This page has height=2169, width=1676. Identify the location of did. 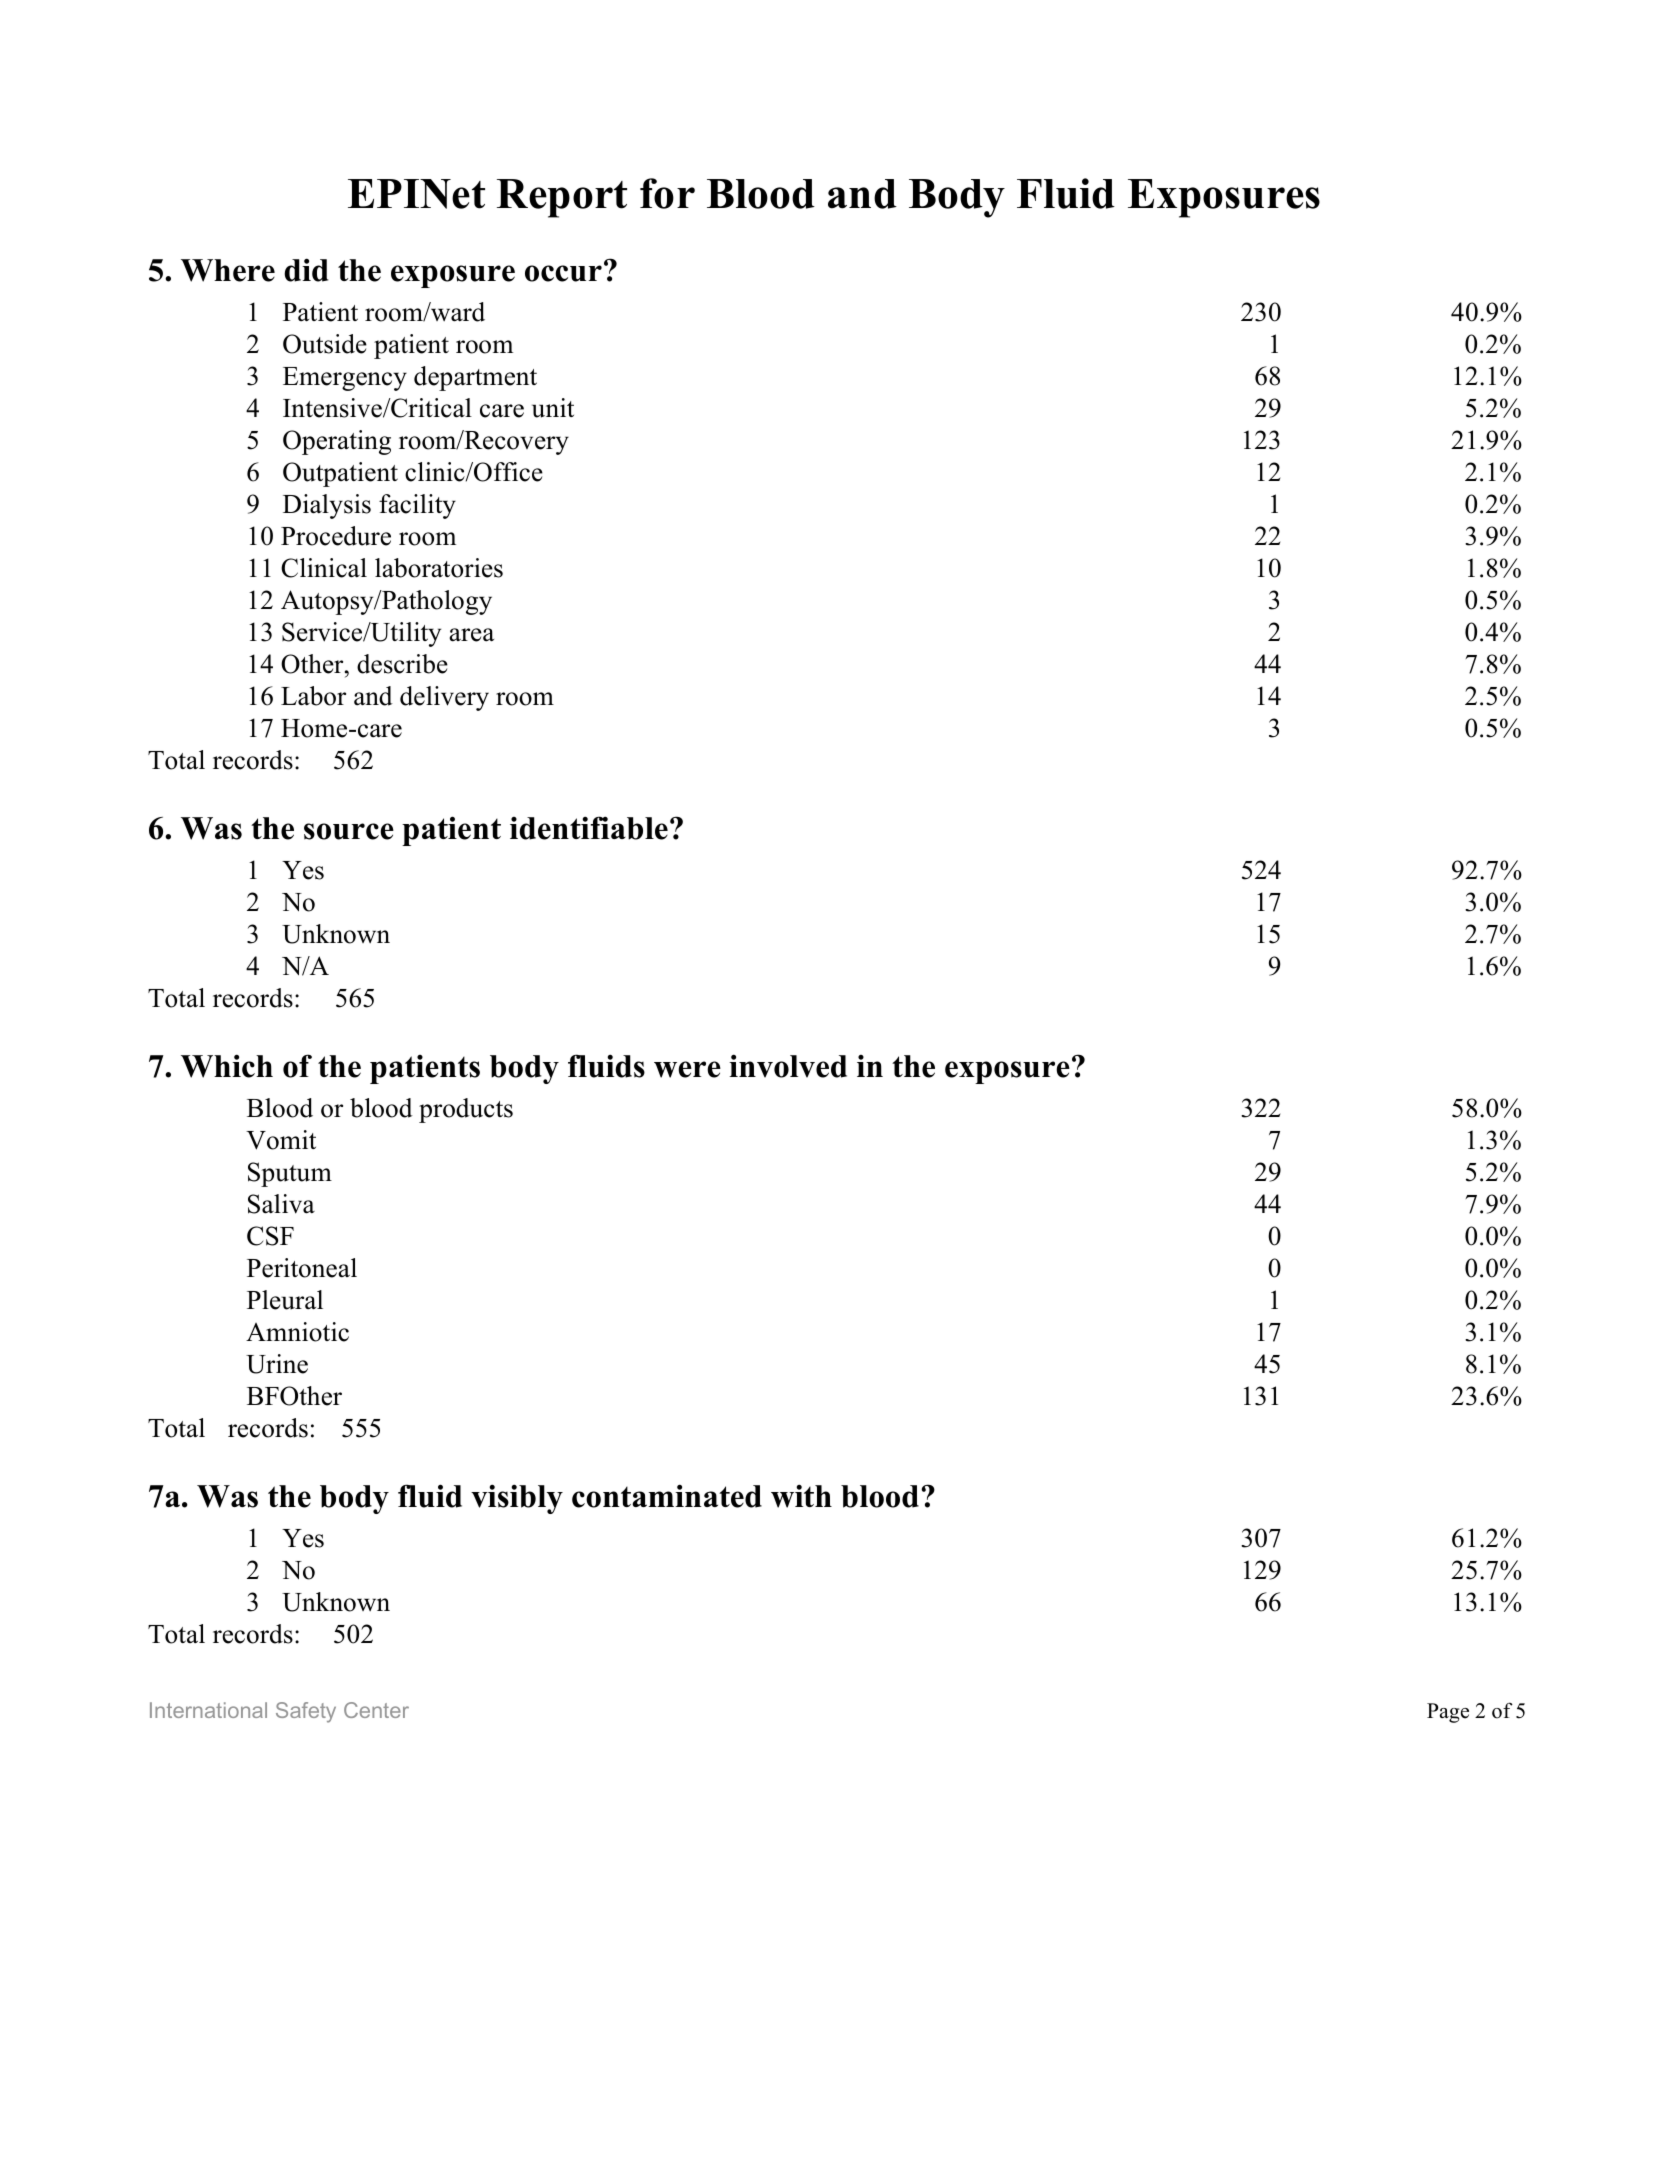
(306, 270).
